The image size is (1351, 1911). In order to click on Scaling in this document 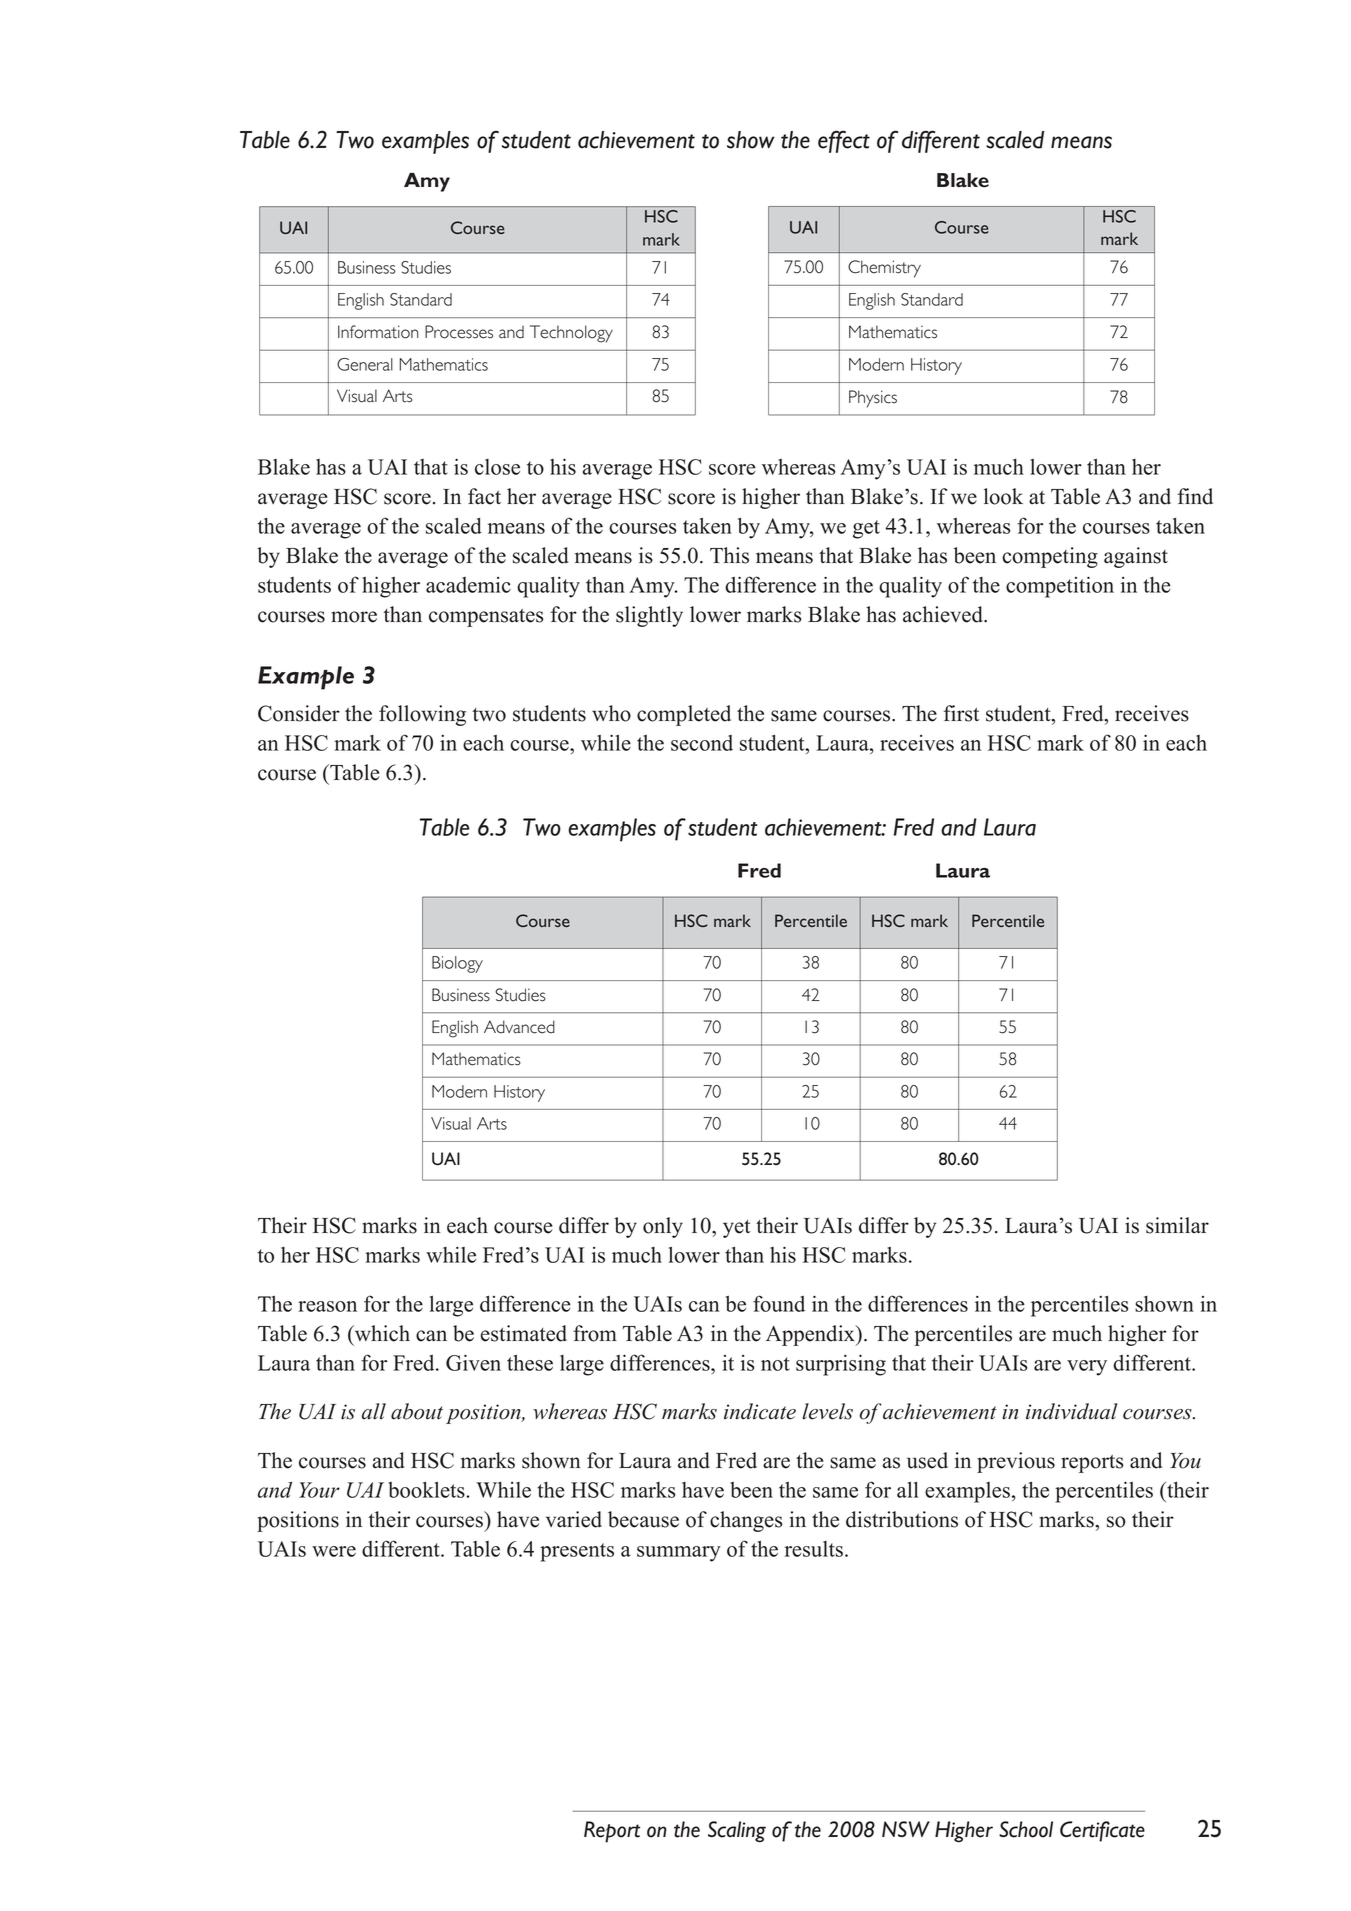, I will do `click(737, 1832)`.
